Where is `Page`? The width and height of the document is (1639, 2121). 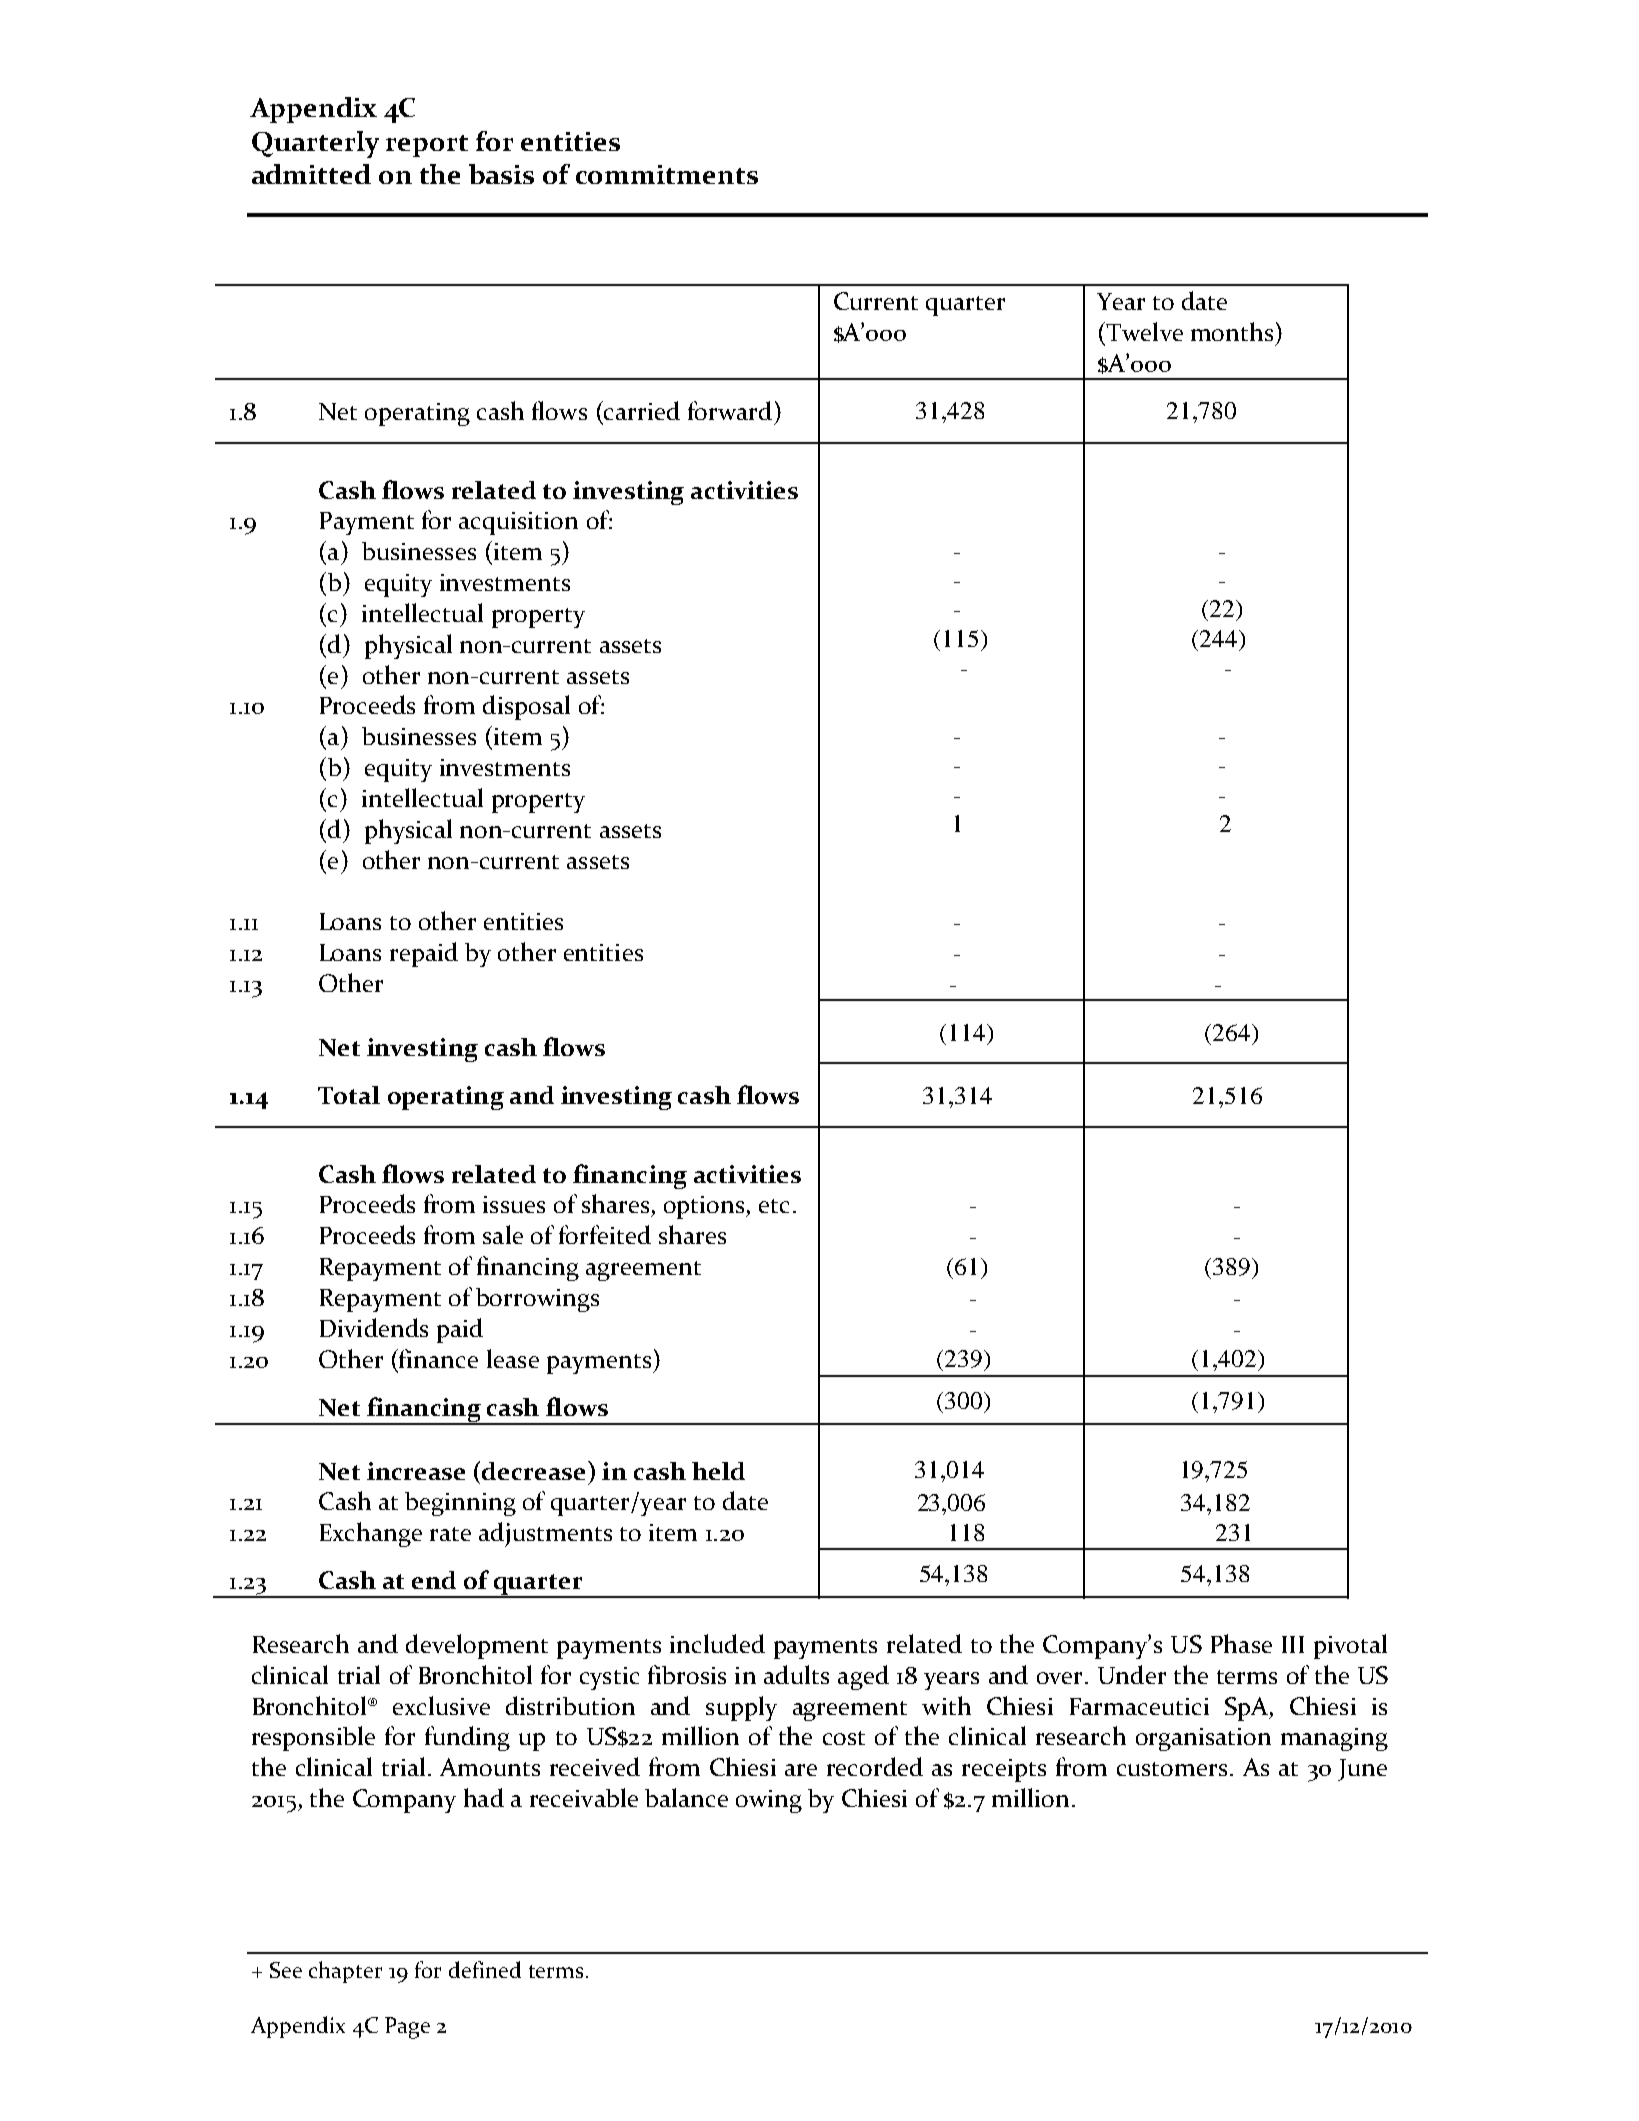 Page is located at coordinates (407, 2028).
